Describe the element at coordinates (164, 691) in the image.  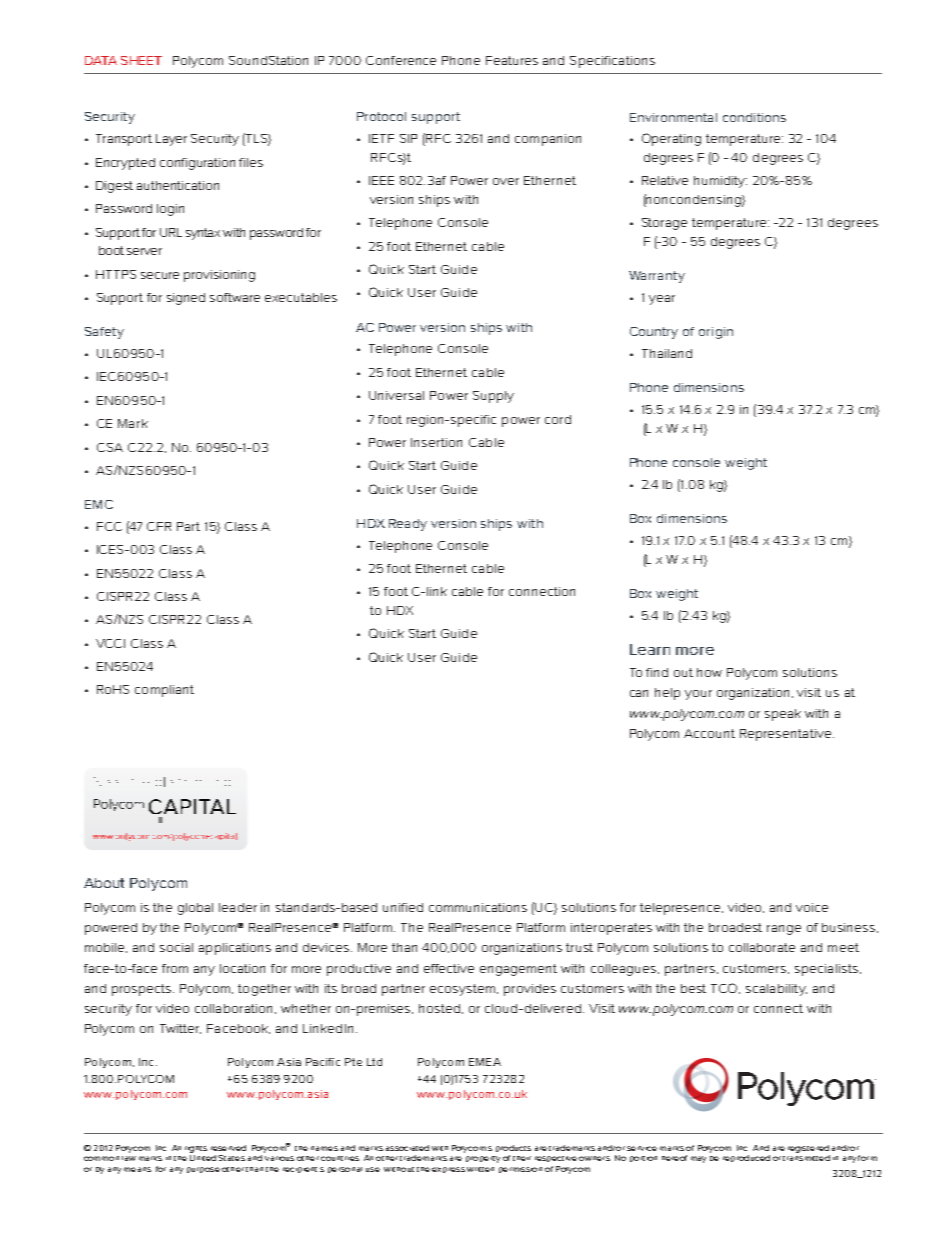
I see `compliant` at that location.
